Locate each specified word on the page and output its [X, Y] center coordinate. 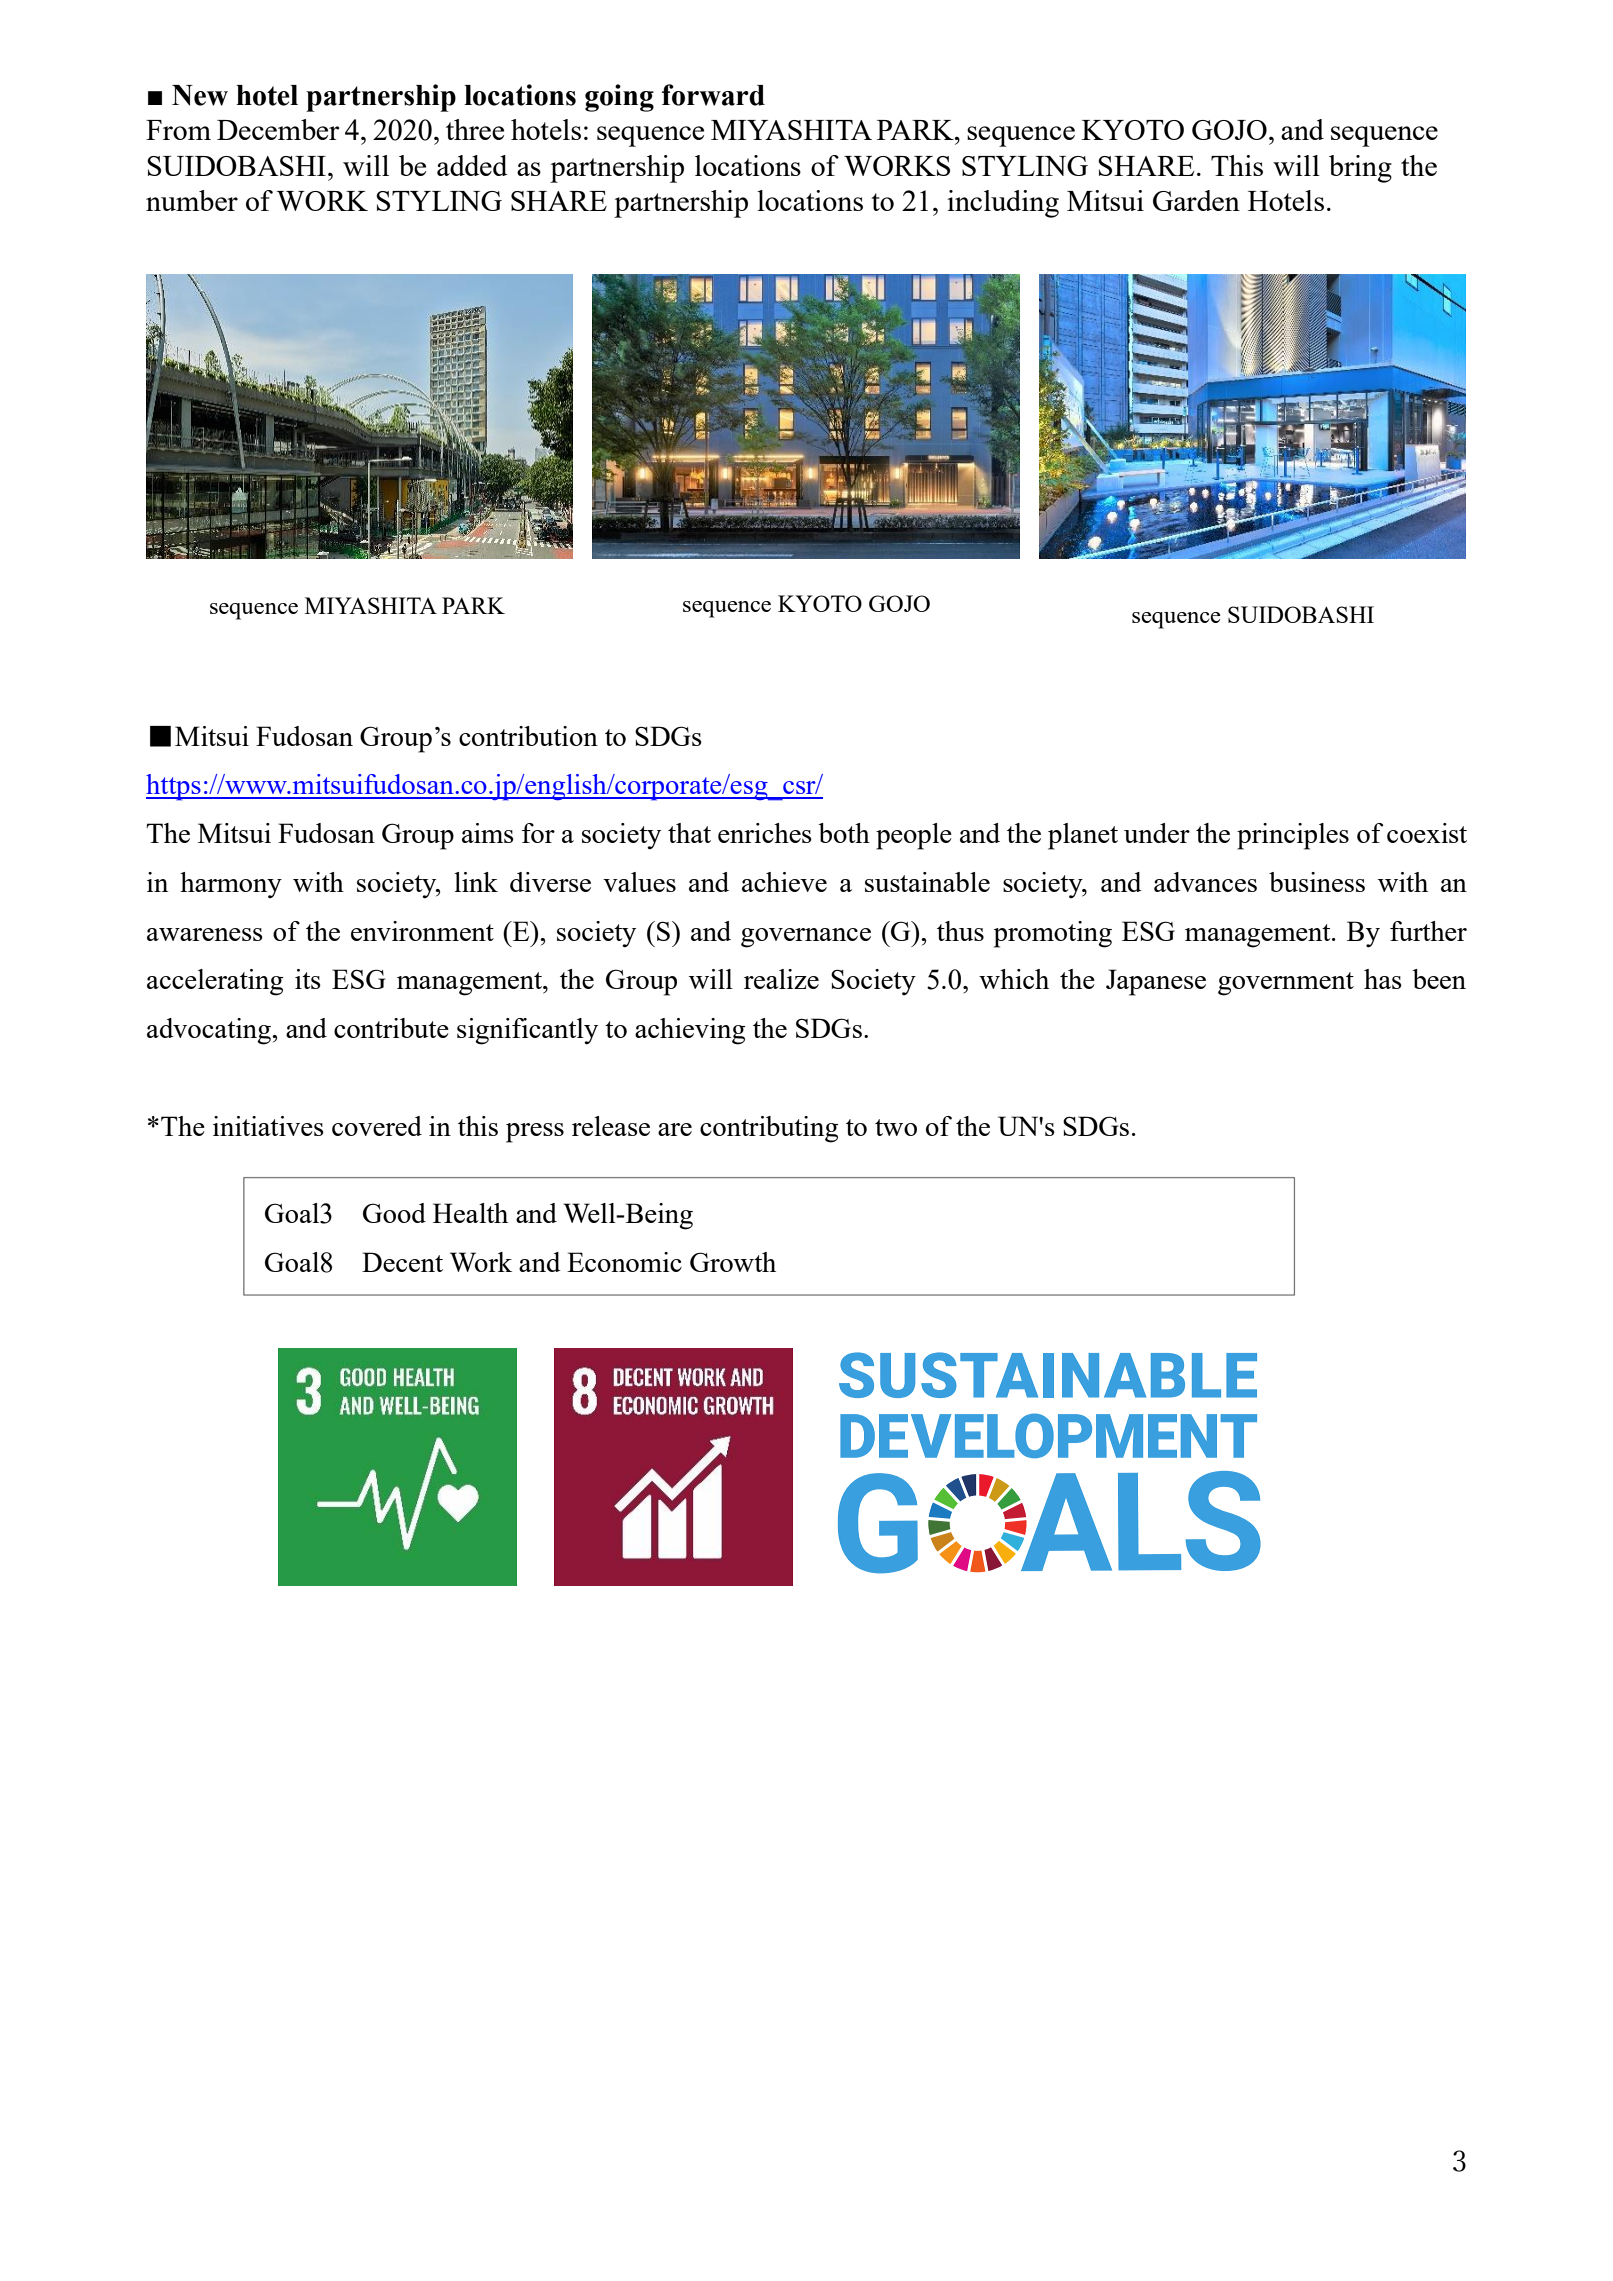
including [1003, 204]
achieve [784, 882]
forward [713, 95]
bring [1360, 169]
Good [394, 1213]
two [896, 1127]
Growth [733, 1262]
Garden [1196, 200]
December [278, 129]
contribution [528, 736]
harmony [231, 885]
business [1317, 882]
